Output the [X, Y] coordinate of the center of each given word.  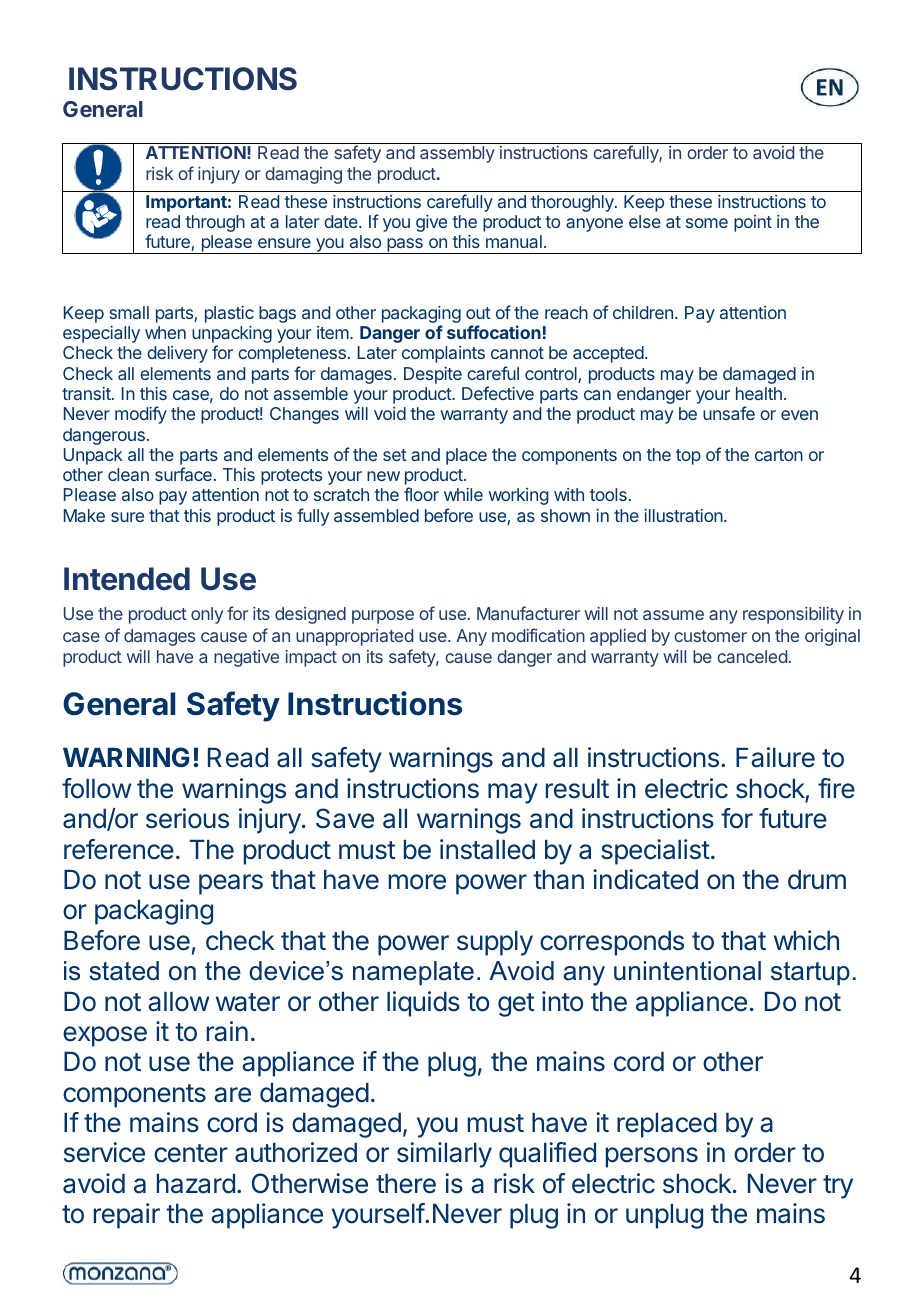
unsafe [729, 413]
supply [495, 943]
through [215, 223]
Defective [498, 393]
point [753, 223]
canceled [752, 656]
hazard [196, 1184]
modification [538, 635]
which [806, 940]
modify [141, 415]
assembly [457, 154]
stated [124, 971]
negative [246, 658]
